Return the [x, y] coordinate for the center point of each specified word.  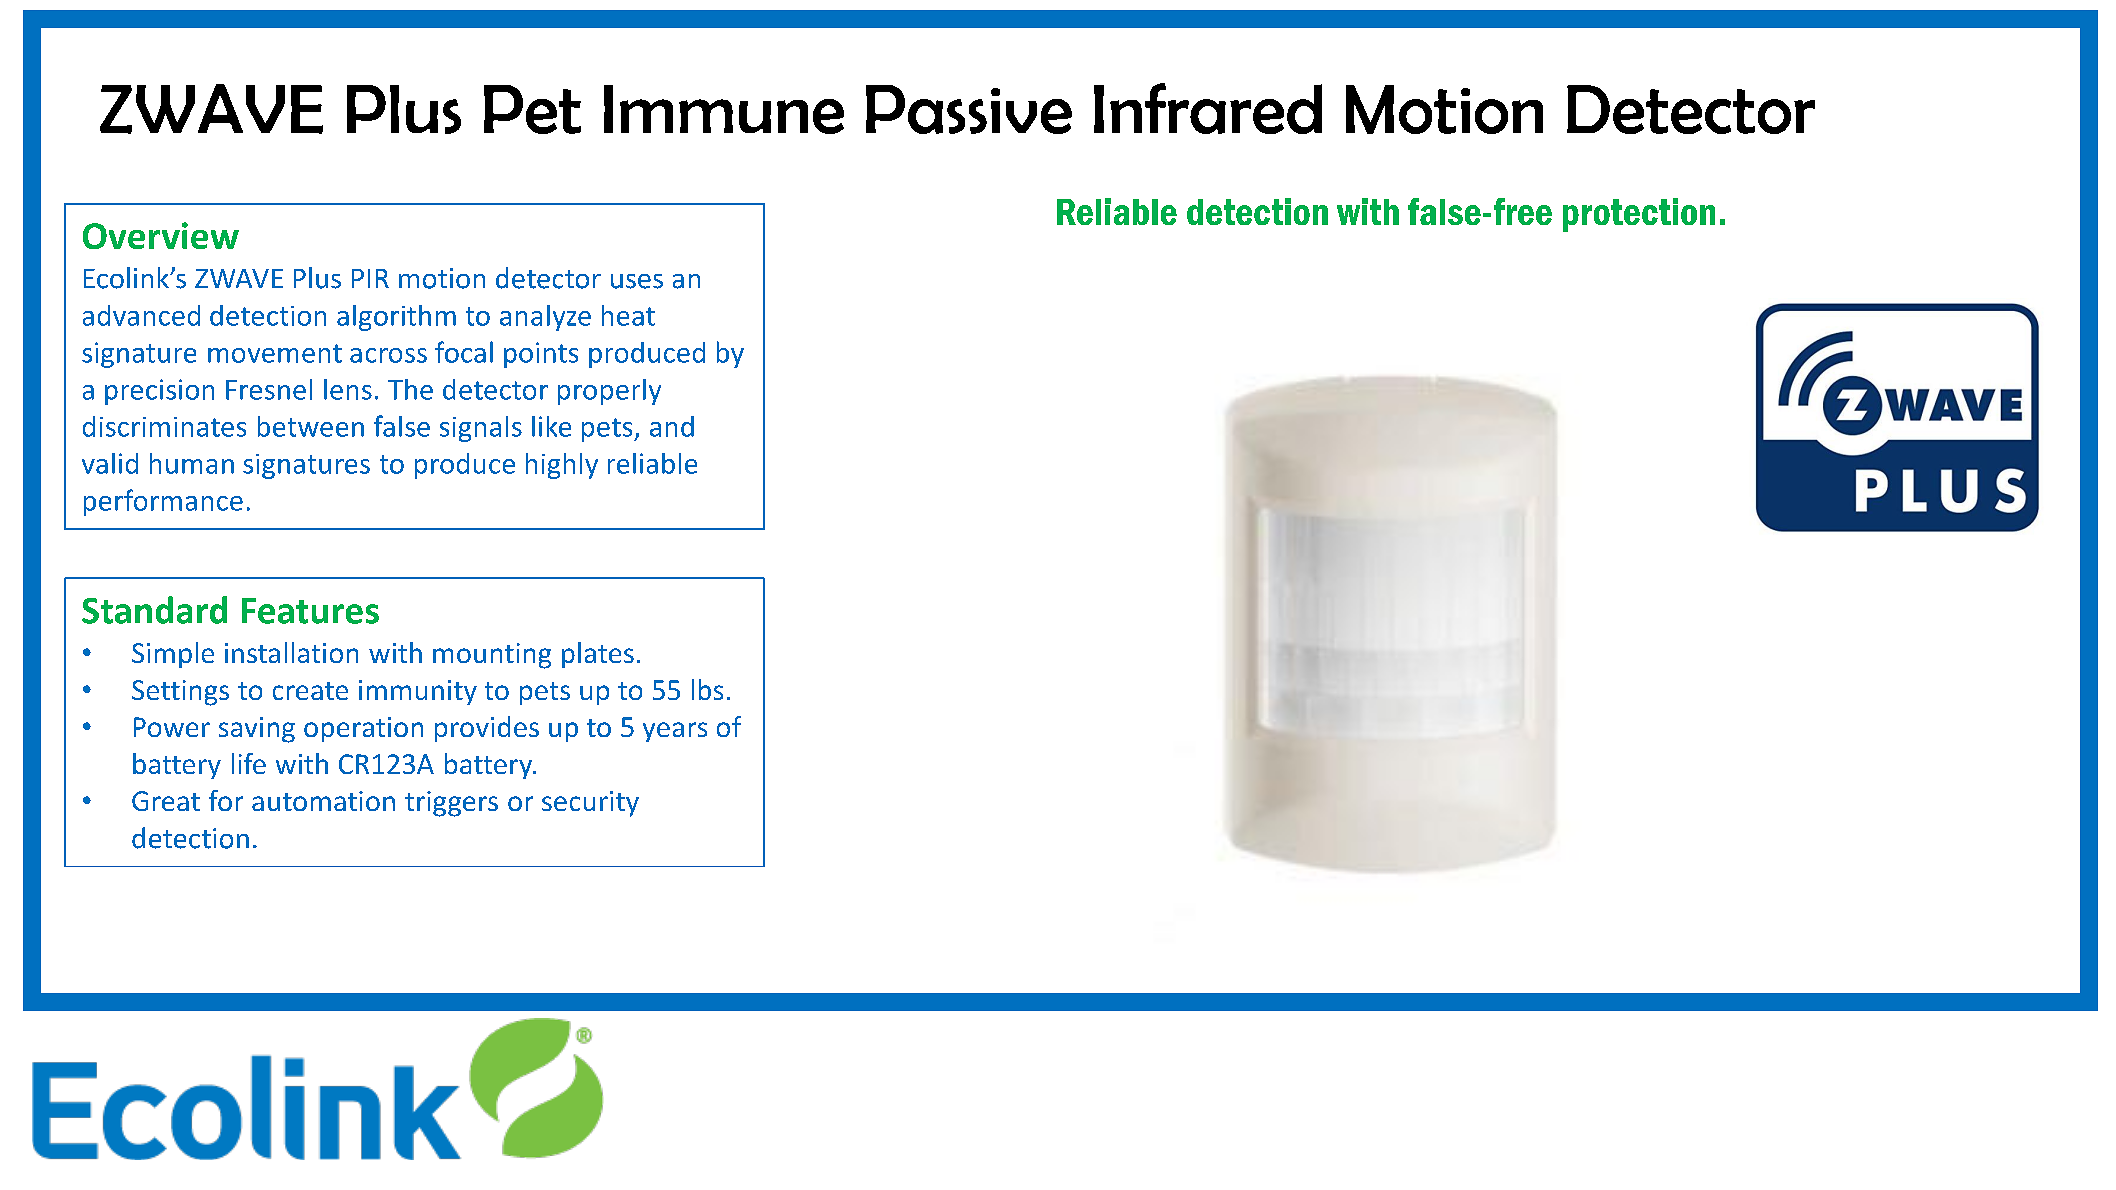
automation [323, 801]
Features [310, 611]
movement [275, 353]
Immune [724, 109]
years [675, 732]
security [590, 804]
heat [628, 315]
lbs [707, 689]
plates [598, 655]
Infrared [1208, 108]
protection [1639, 215]
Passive [969, 109]
